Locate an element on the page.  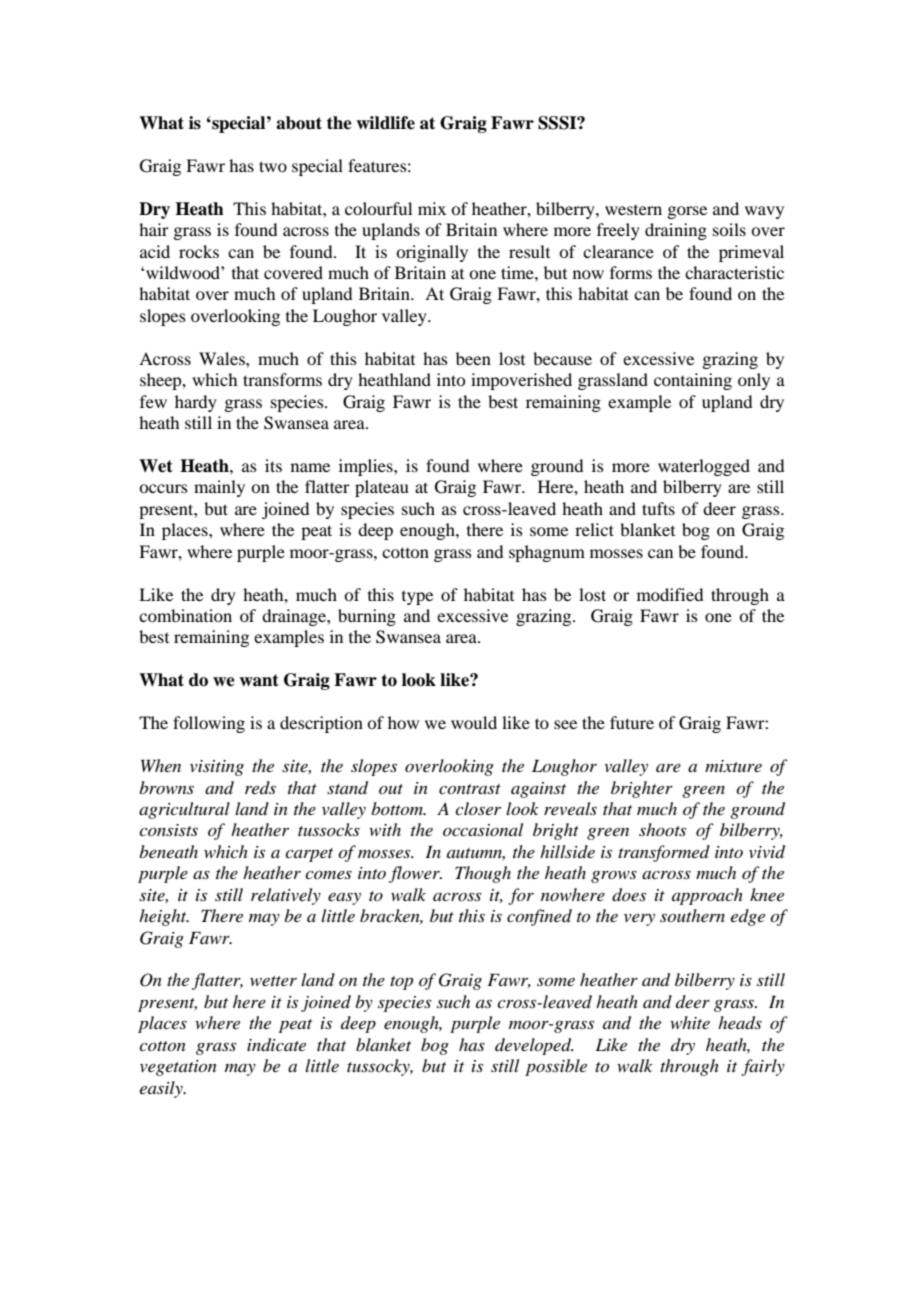
combination is located at coordinates (185, 615).
